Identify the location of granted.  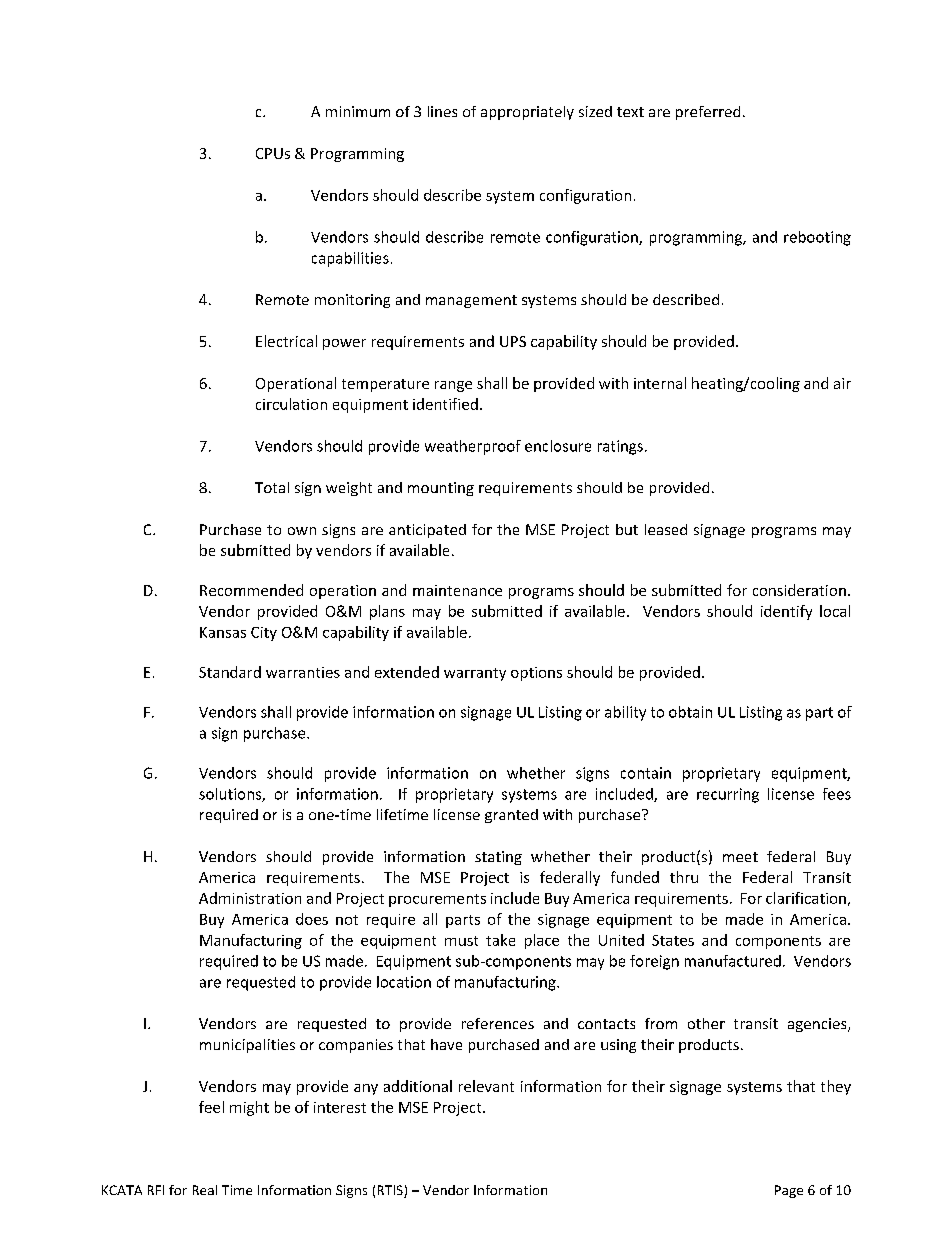
(511, 816).
